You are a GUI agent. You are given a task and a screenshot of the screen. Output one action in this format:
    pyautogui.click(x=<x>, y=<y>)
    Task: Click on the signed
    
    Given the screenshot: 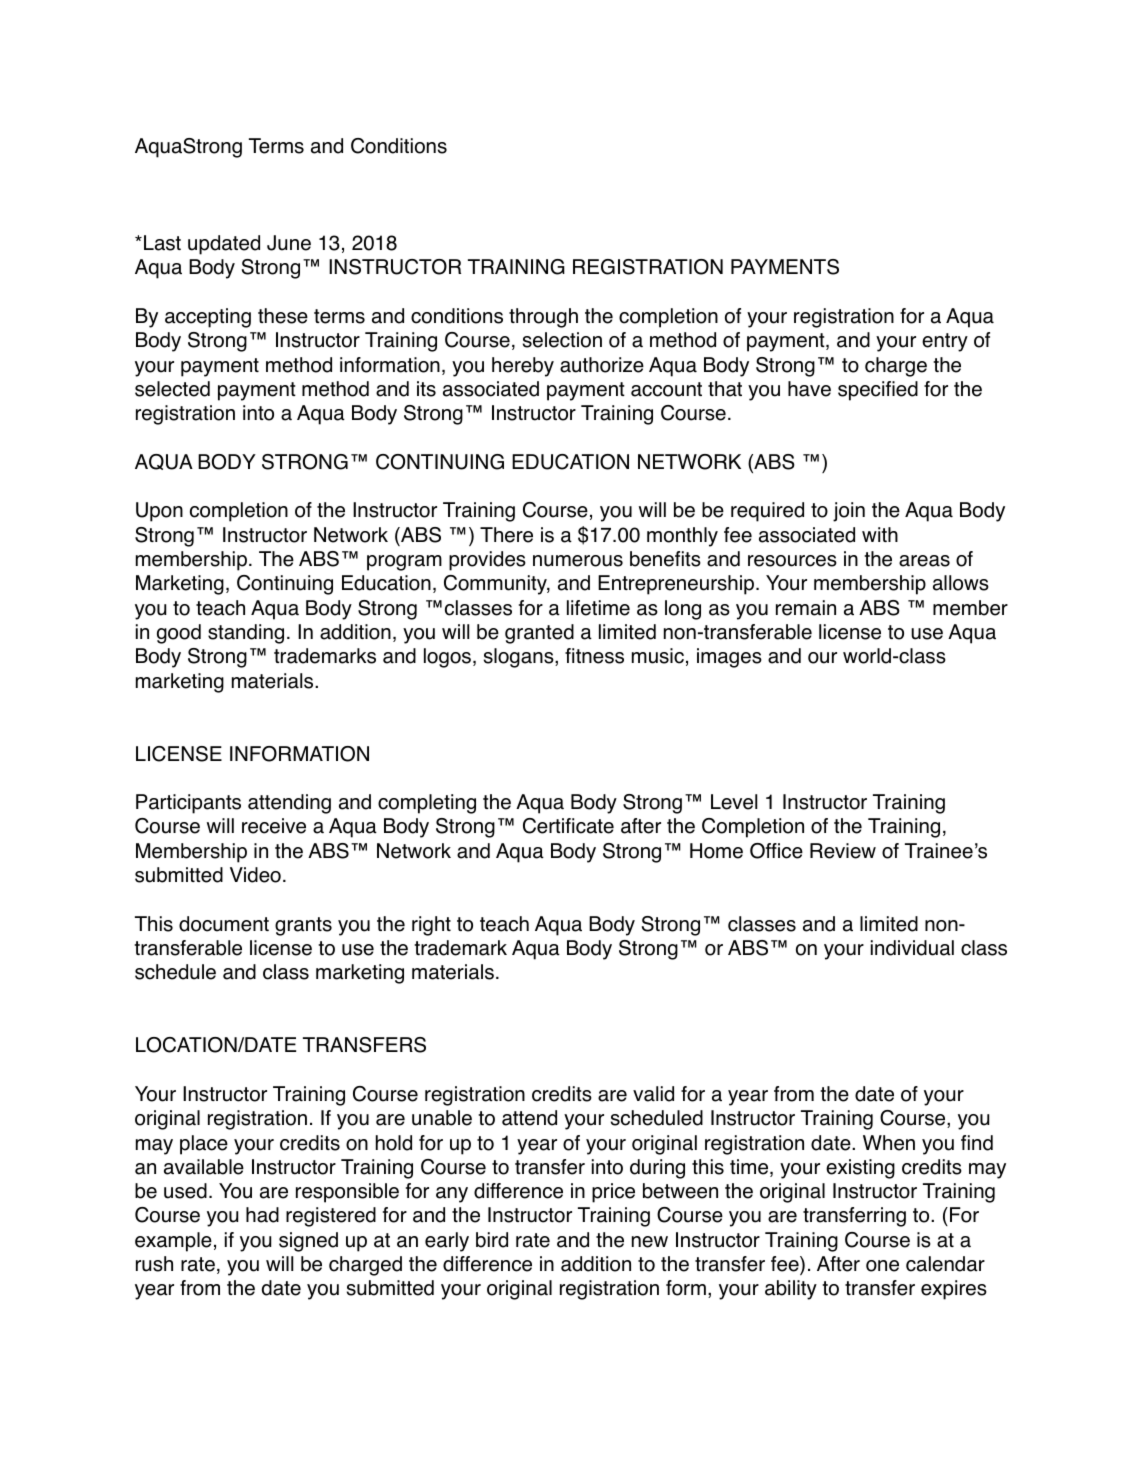 What is the action you would take?
    pyautogui.click(x=308, y=1242)
